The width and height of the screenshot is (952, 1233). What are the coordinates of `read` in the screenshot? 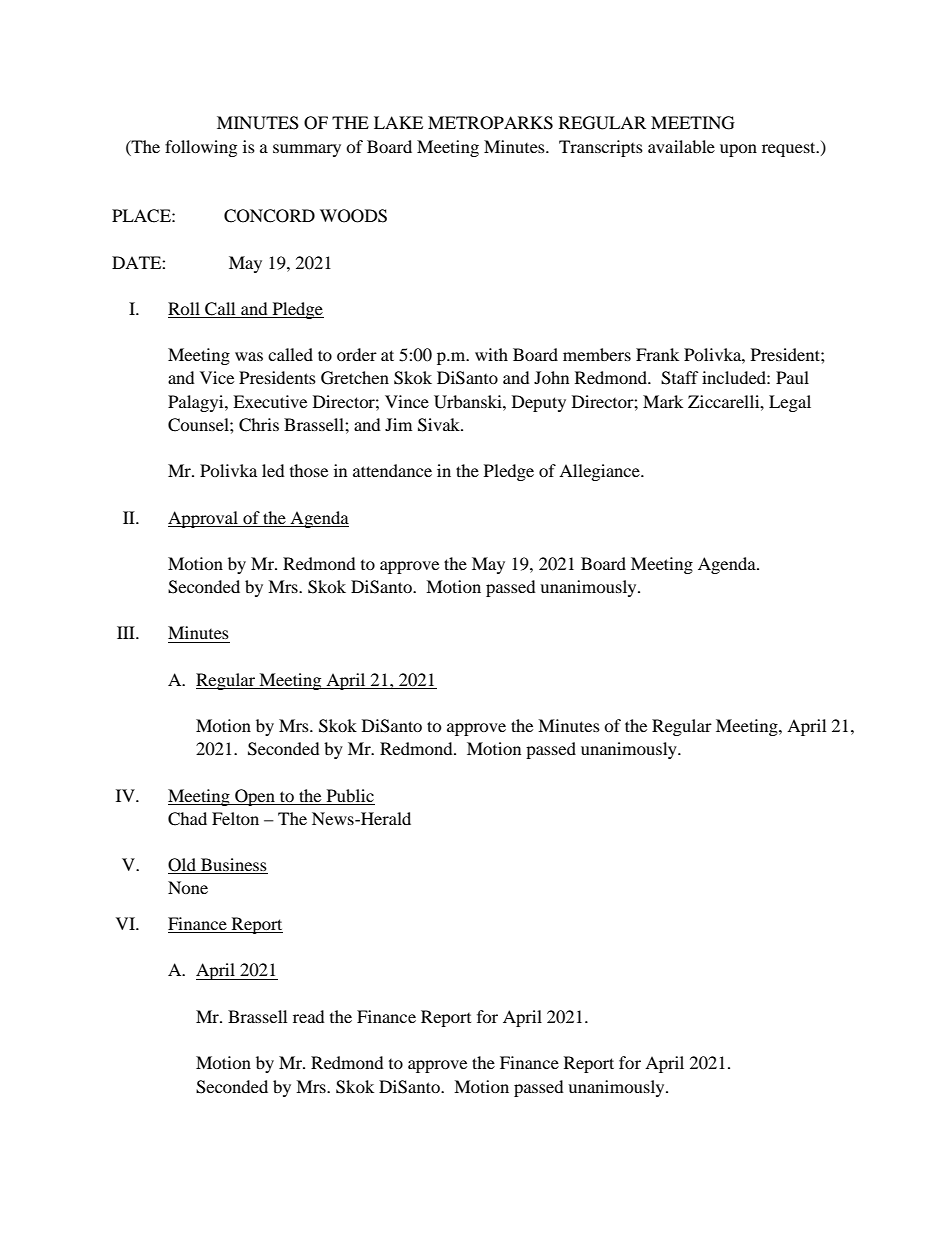 It's located at (309, 1016).
